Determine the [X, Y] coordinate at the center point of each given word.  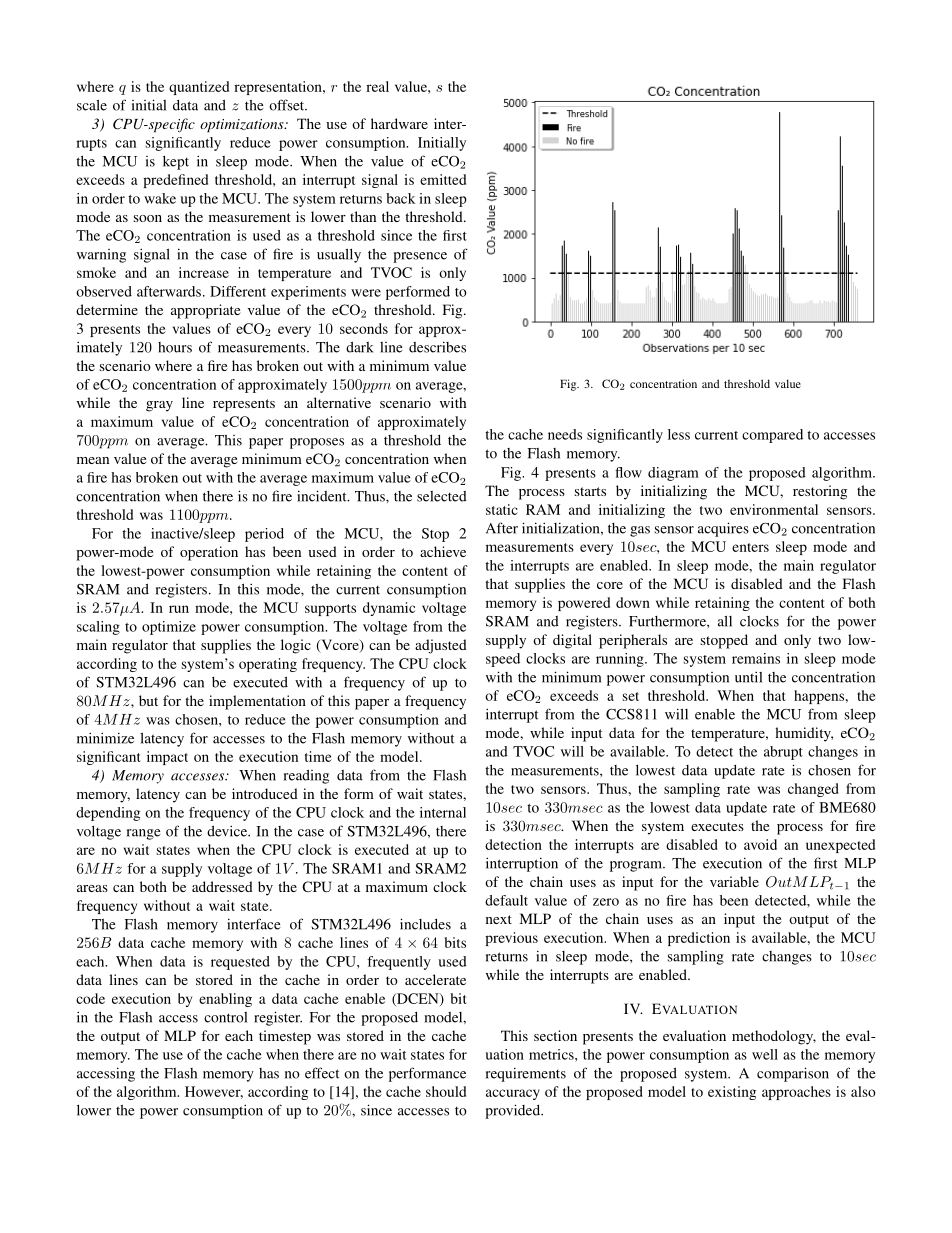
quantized [199, 88]
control [225, 1017]
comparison [793, 1074]
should [446, 1091]
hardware [399, 123]
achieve [443, 551]
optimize [169, 628]
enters [750, 547]
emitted [443, 179]
